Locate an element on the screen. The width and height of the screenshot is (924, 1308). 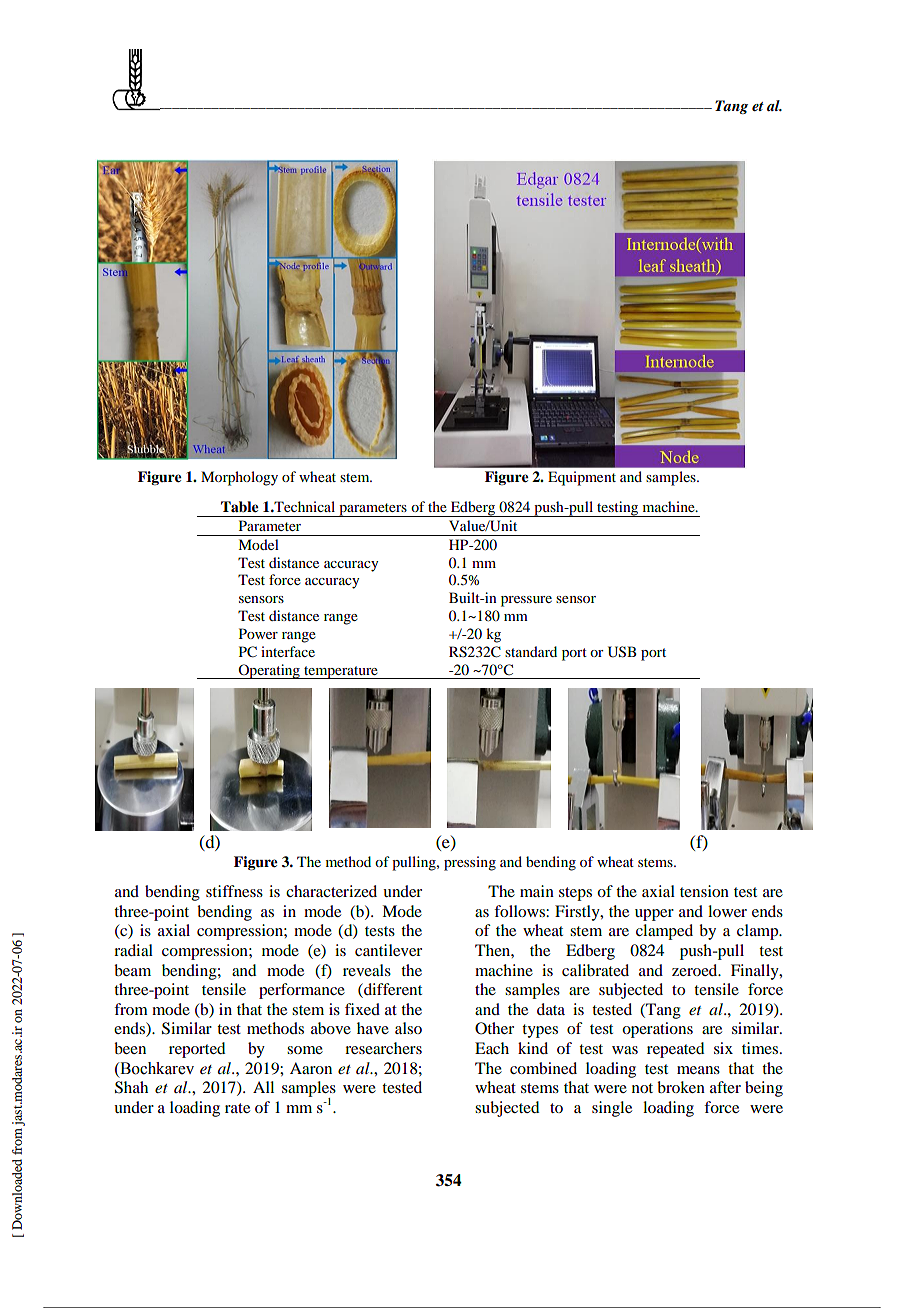
Equipment is located at coordinates (582, 478).
